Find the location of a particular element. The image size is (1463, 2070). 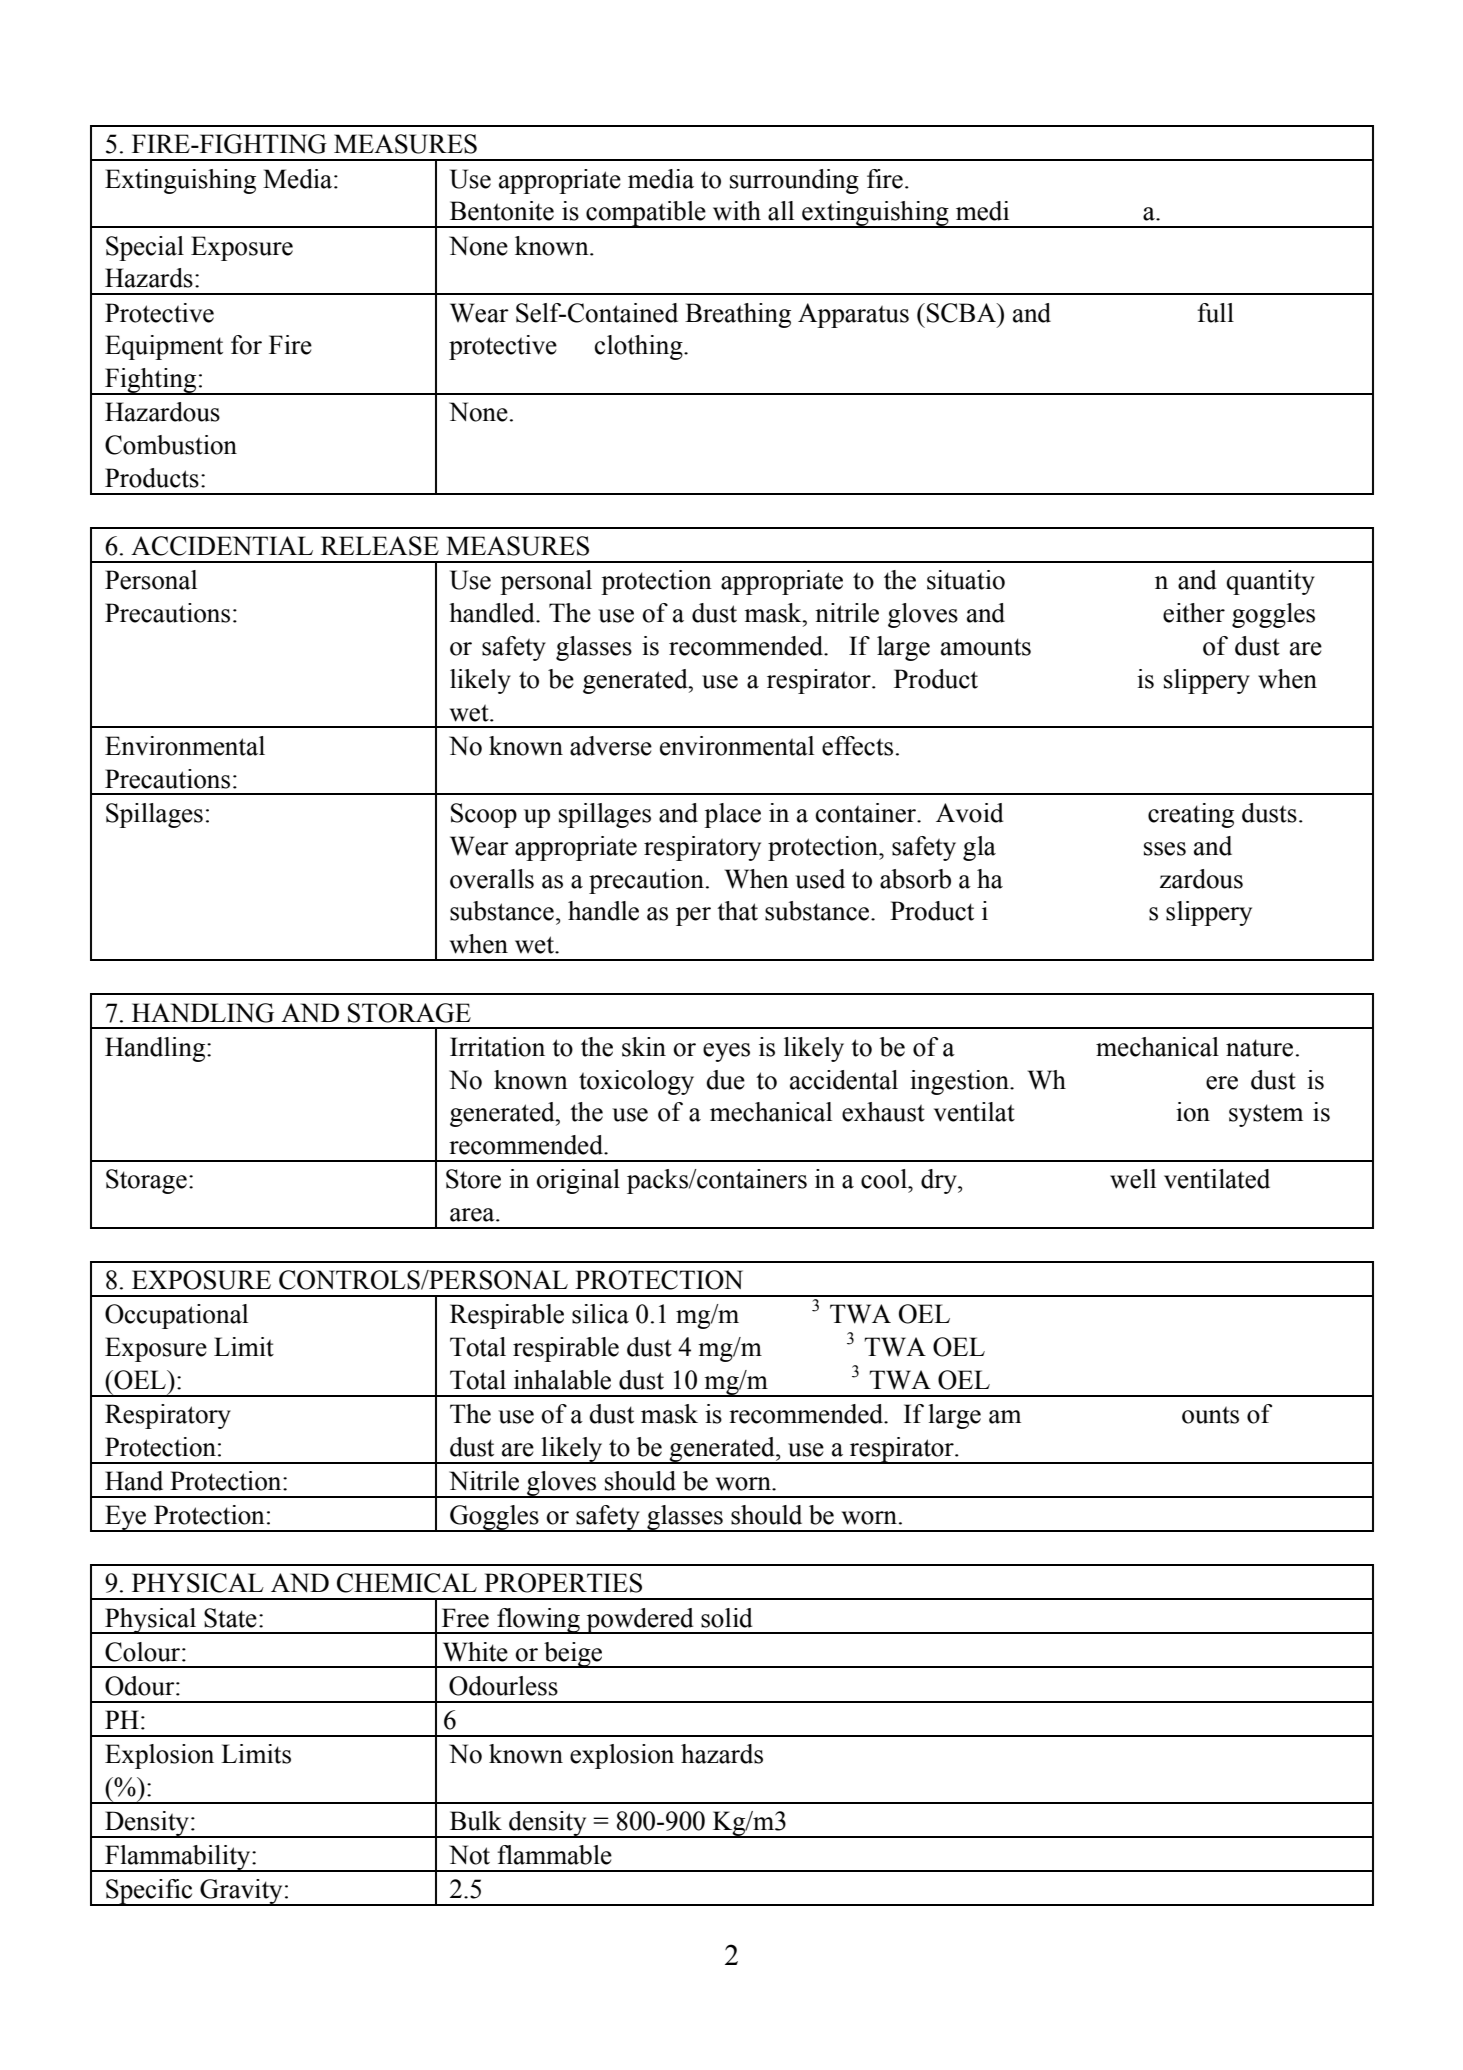

silica is located at coordinates (600, 1314).
